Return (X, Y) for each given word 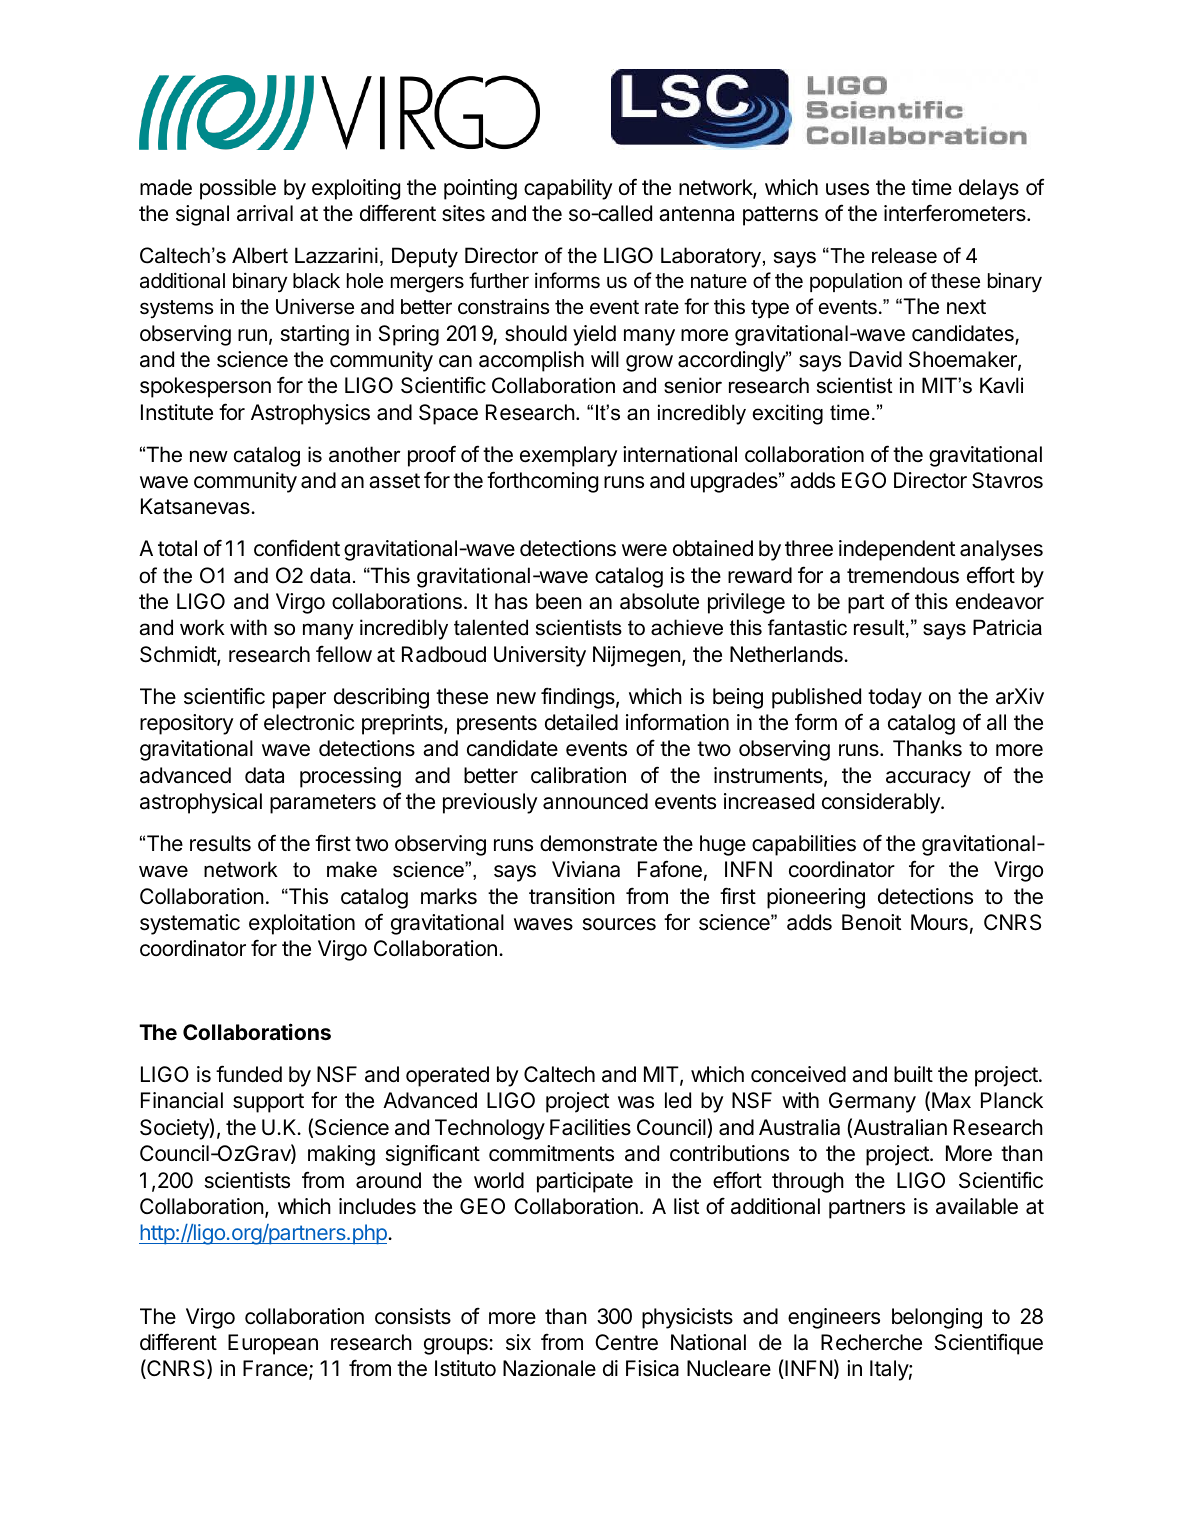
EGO (864, 480)
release (904, 256)
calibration (578, 775)
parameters (323, 804)
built (913, 1074)
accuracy (928, 779)
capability (568, 189)
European (273, 1344)
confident (297, 548)
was (636, 1102)
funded (249, 1074)
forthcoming (542, 482)
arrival (265, 213)
